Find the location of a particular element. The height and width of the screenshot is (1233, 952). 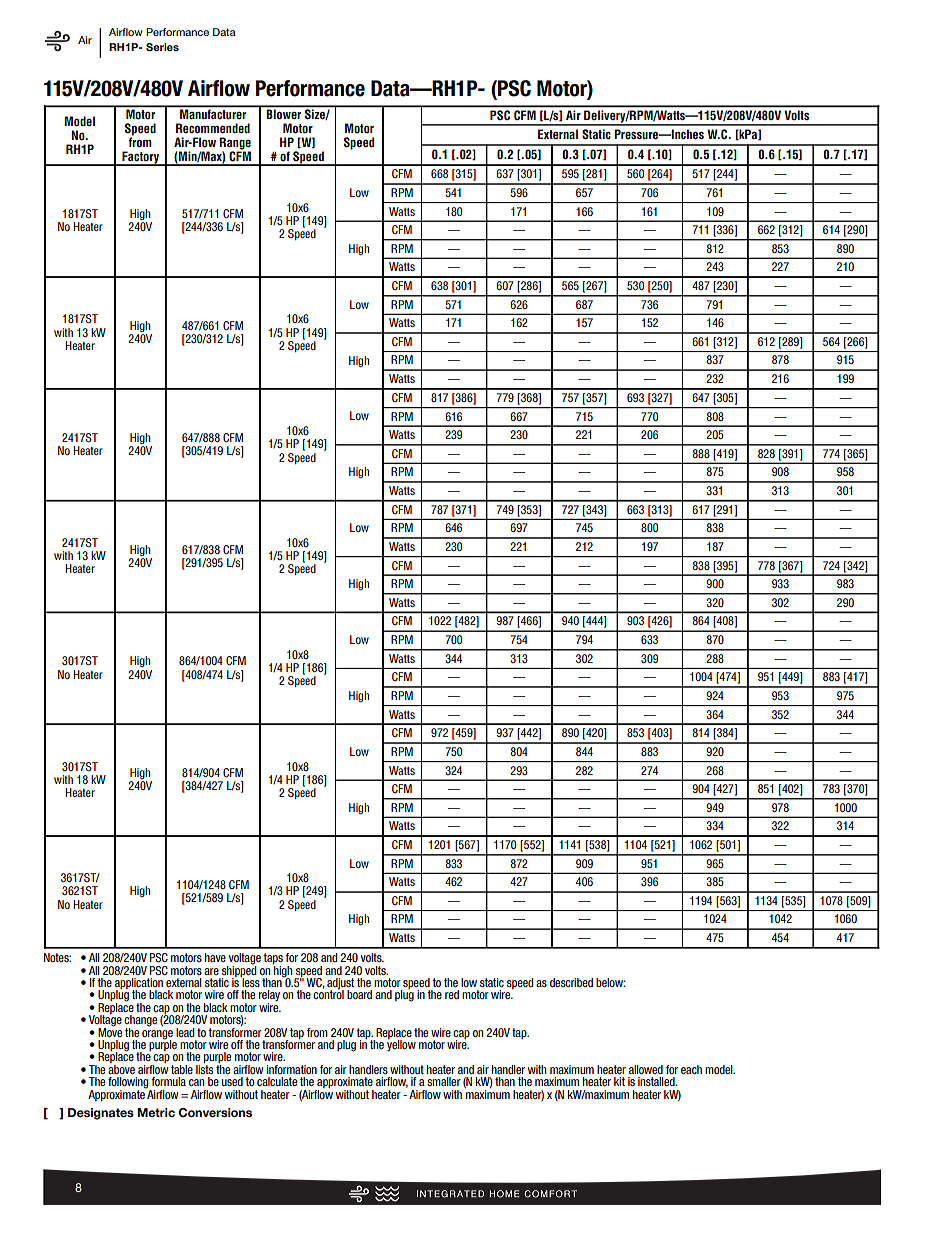

red is located at coordinates (452, 994).
